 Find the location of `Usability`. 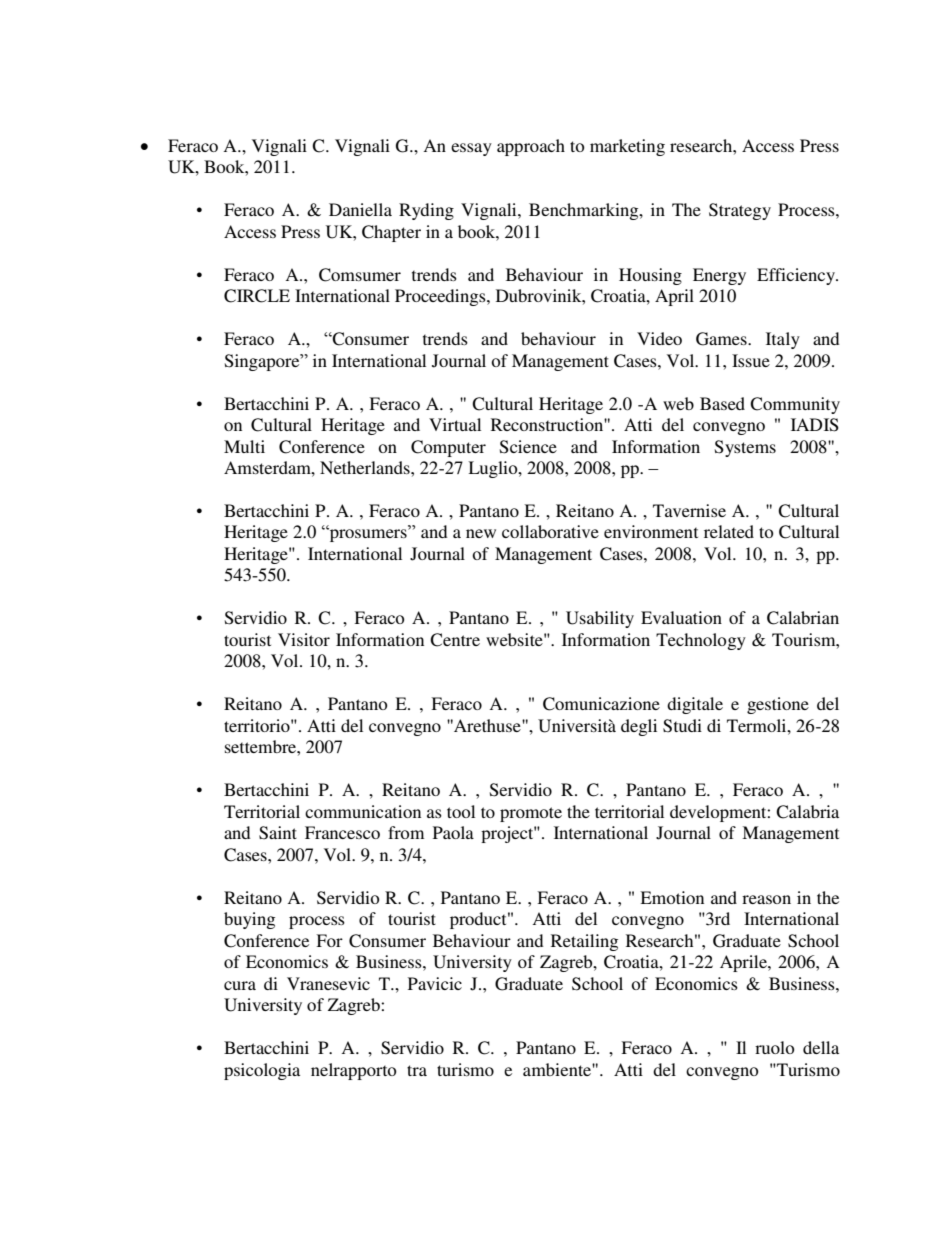

Usability is located at coordinates (600, 619).
